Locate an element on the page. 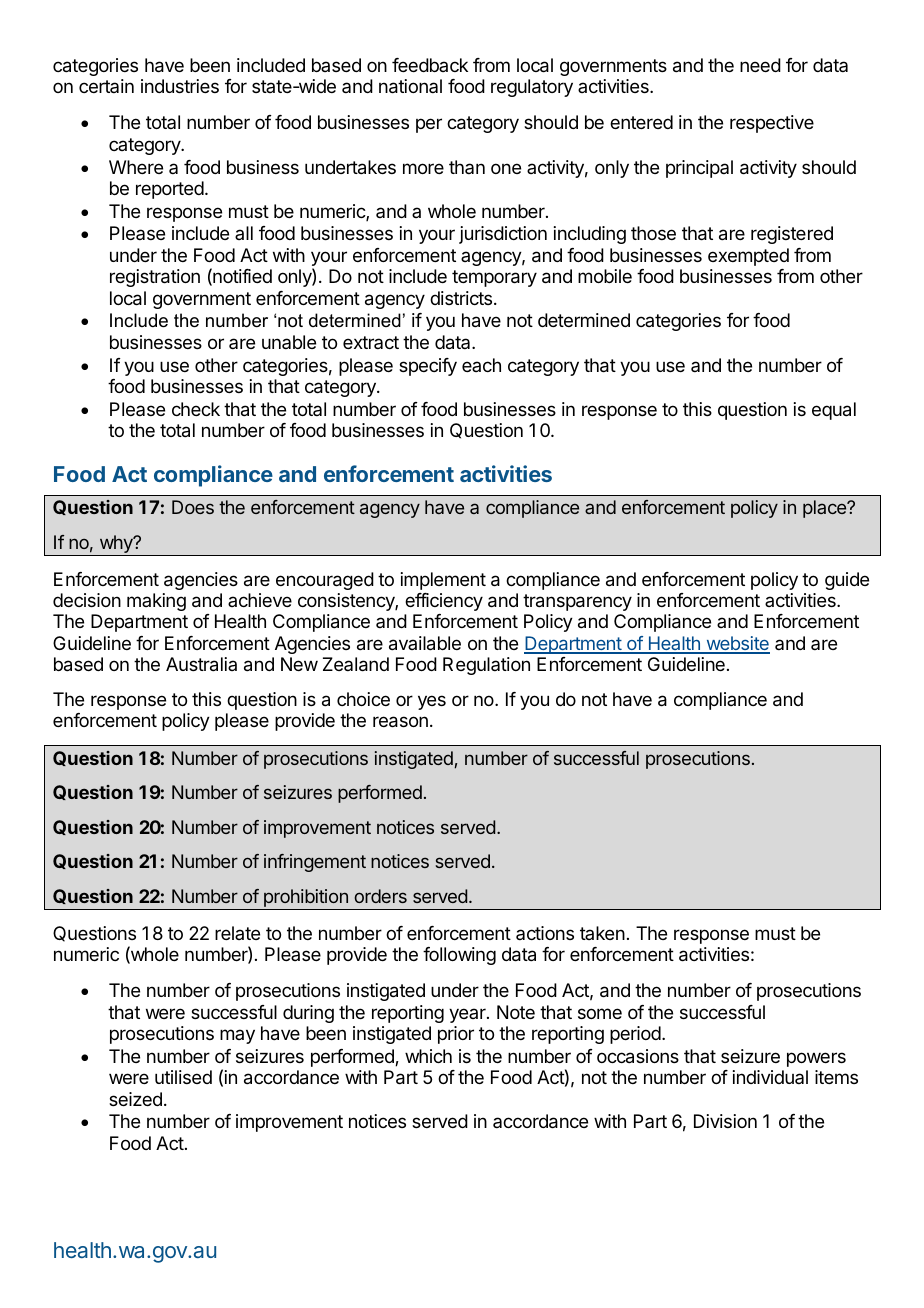  each is located at coordinates (481, 365).
